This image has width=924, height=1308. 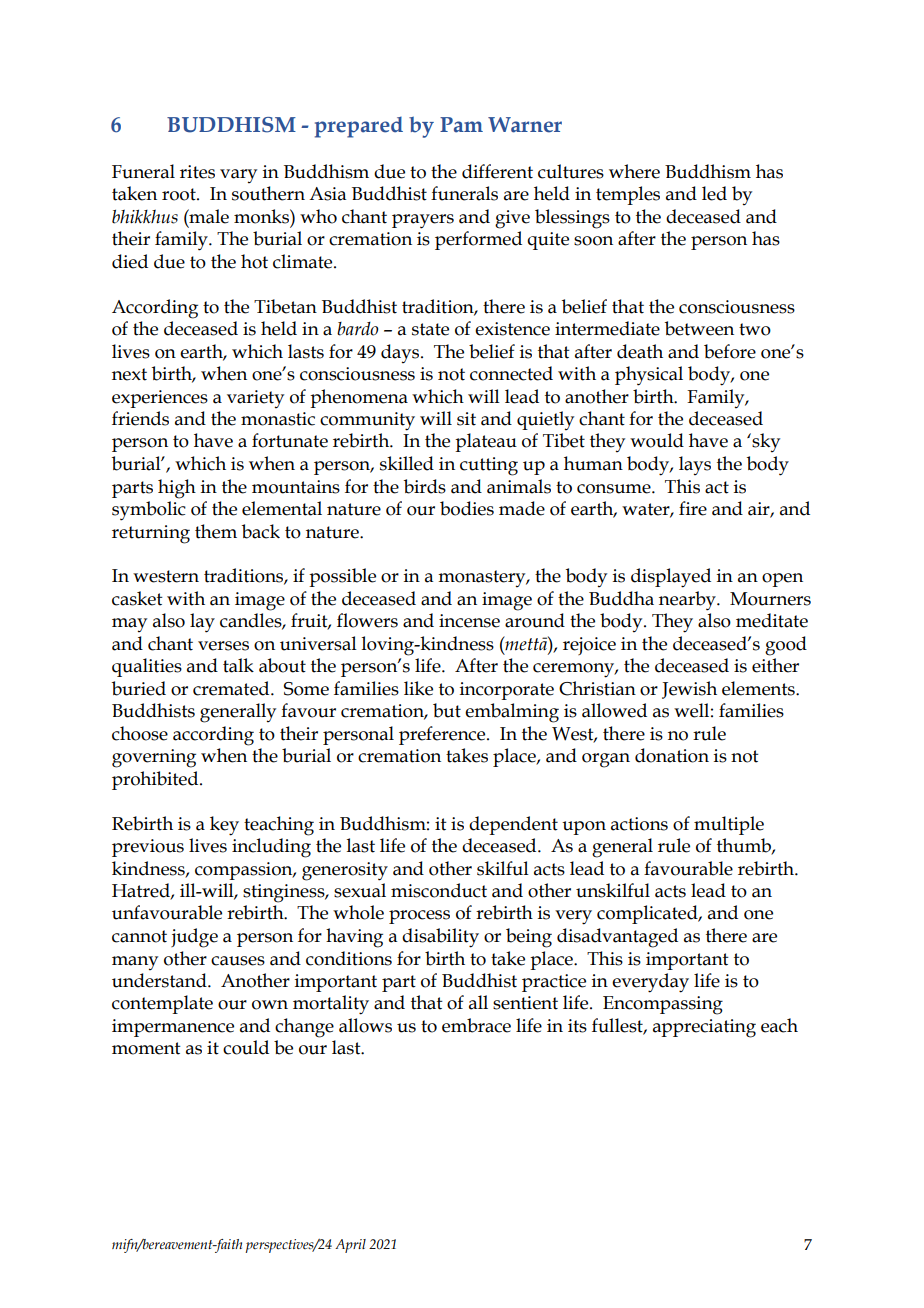 I want to click on fire, so click(x=693, y=508).
